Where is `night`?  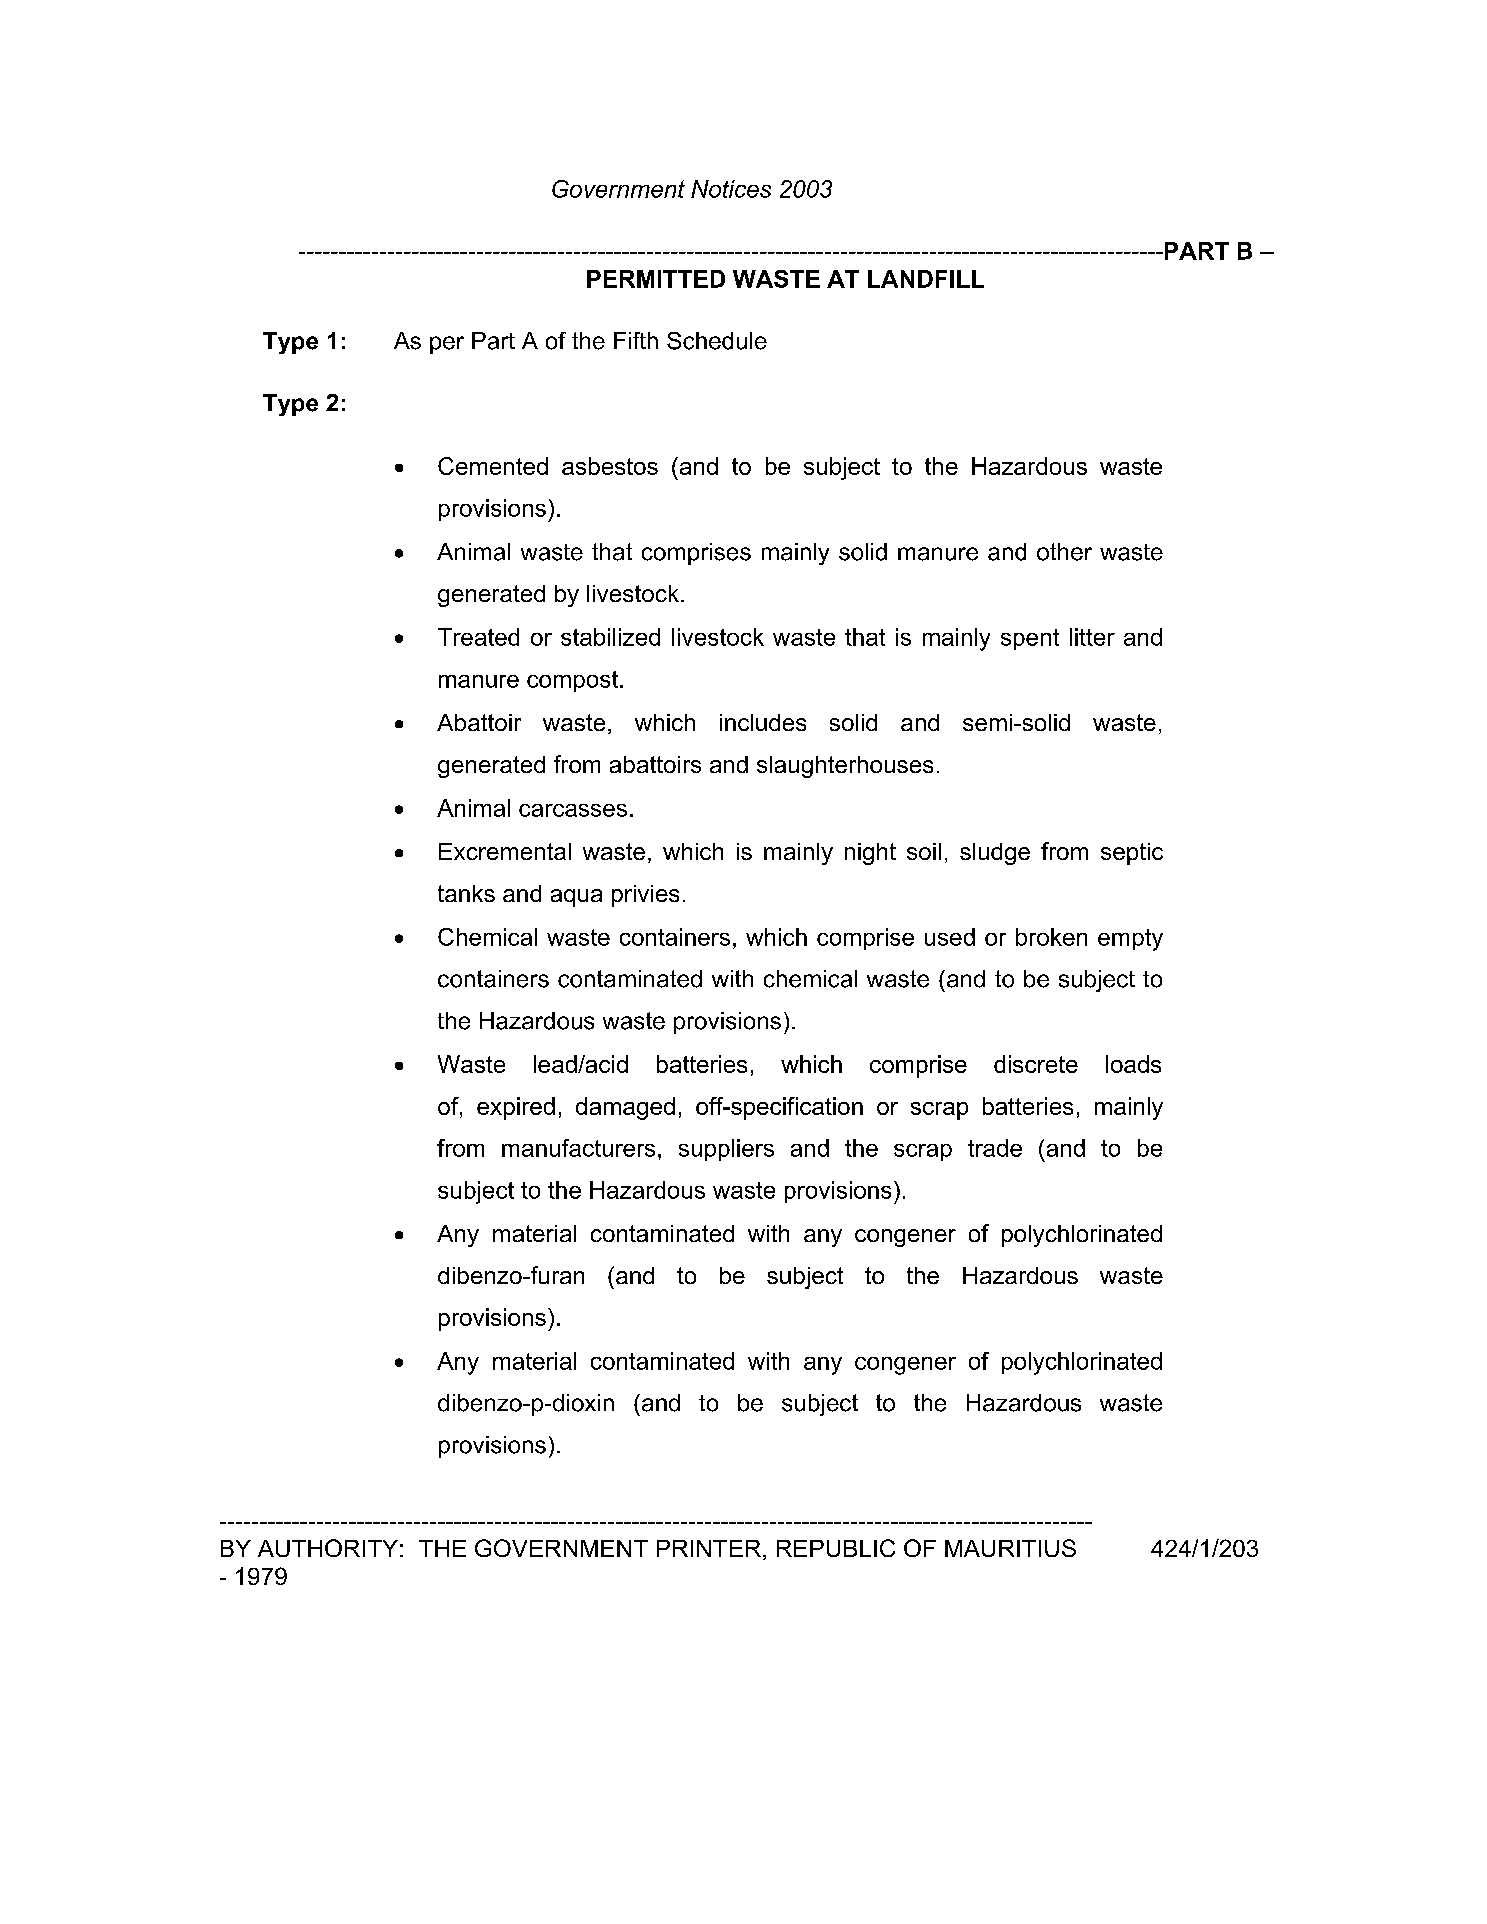
night is located at coordinates (870, 854).
